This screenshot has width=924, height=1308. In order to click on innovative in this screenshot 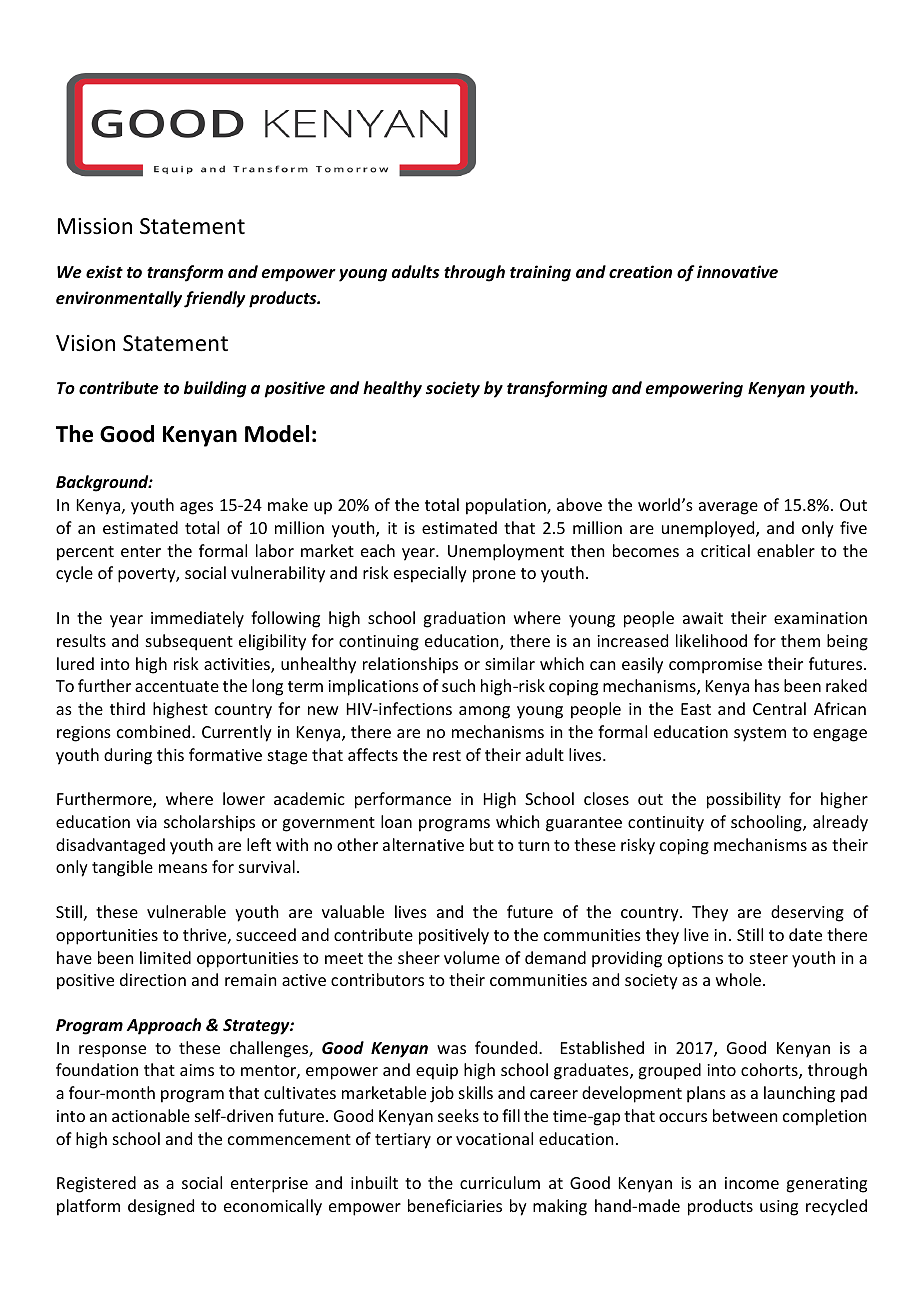, I will do `click(737, 271)`.
